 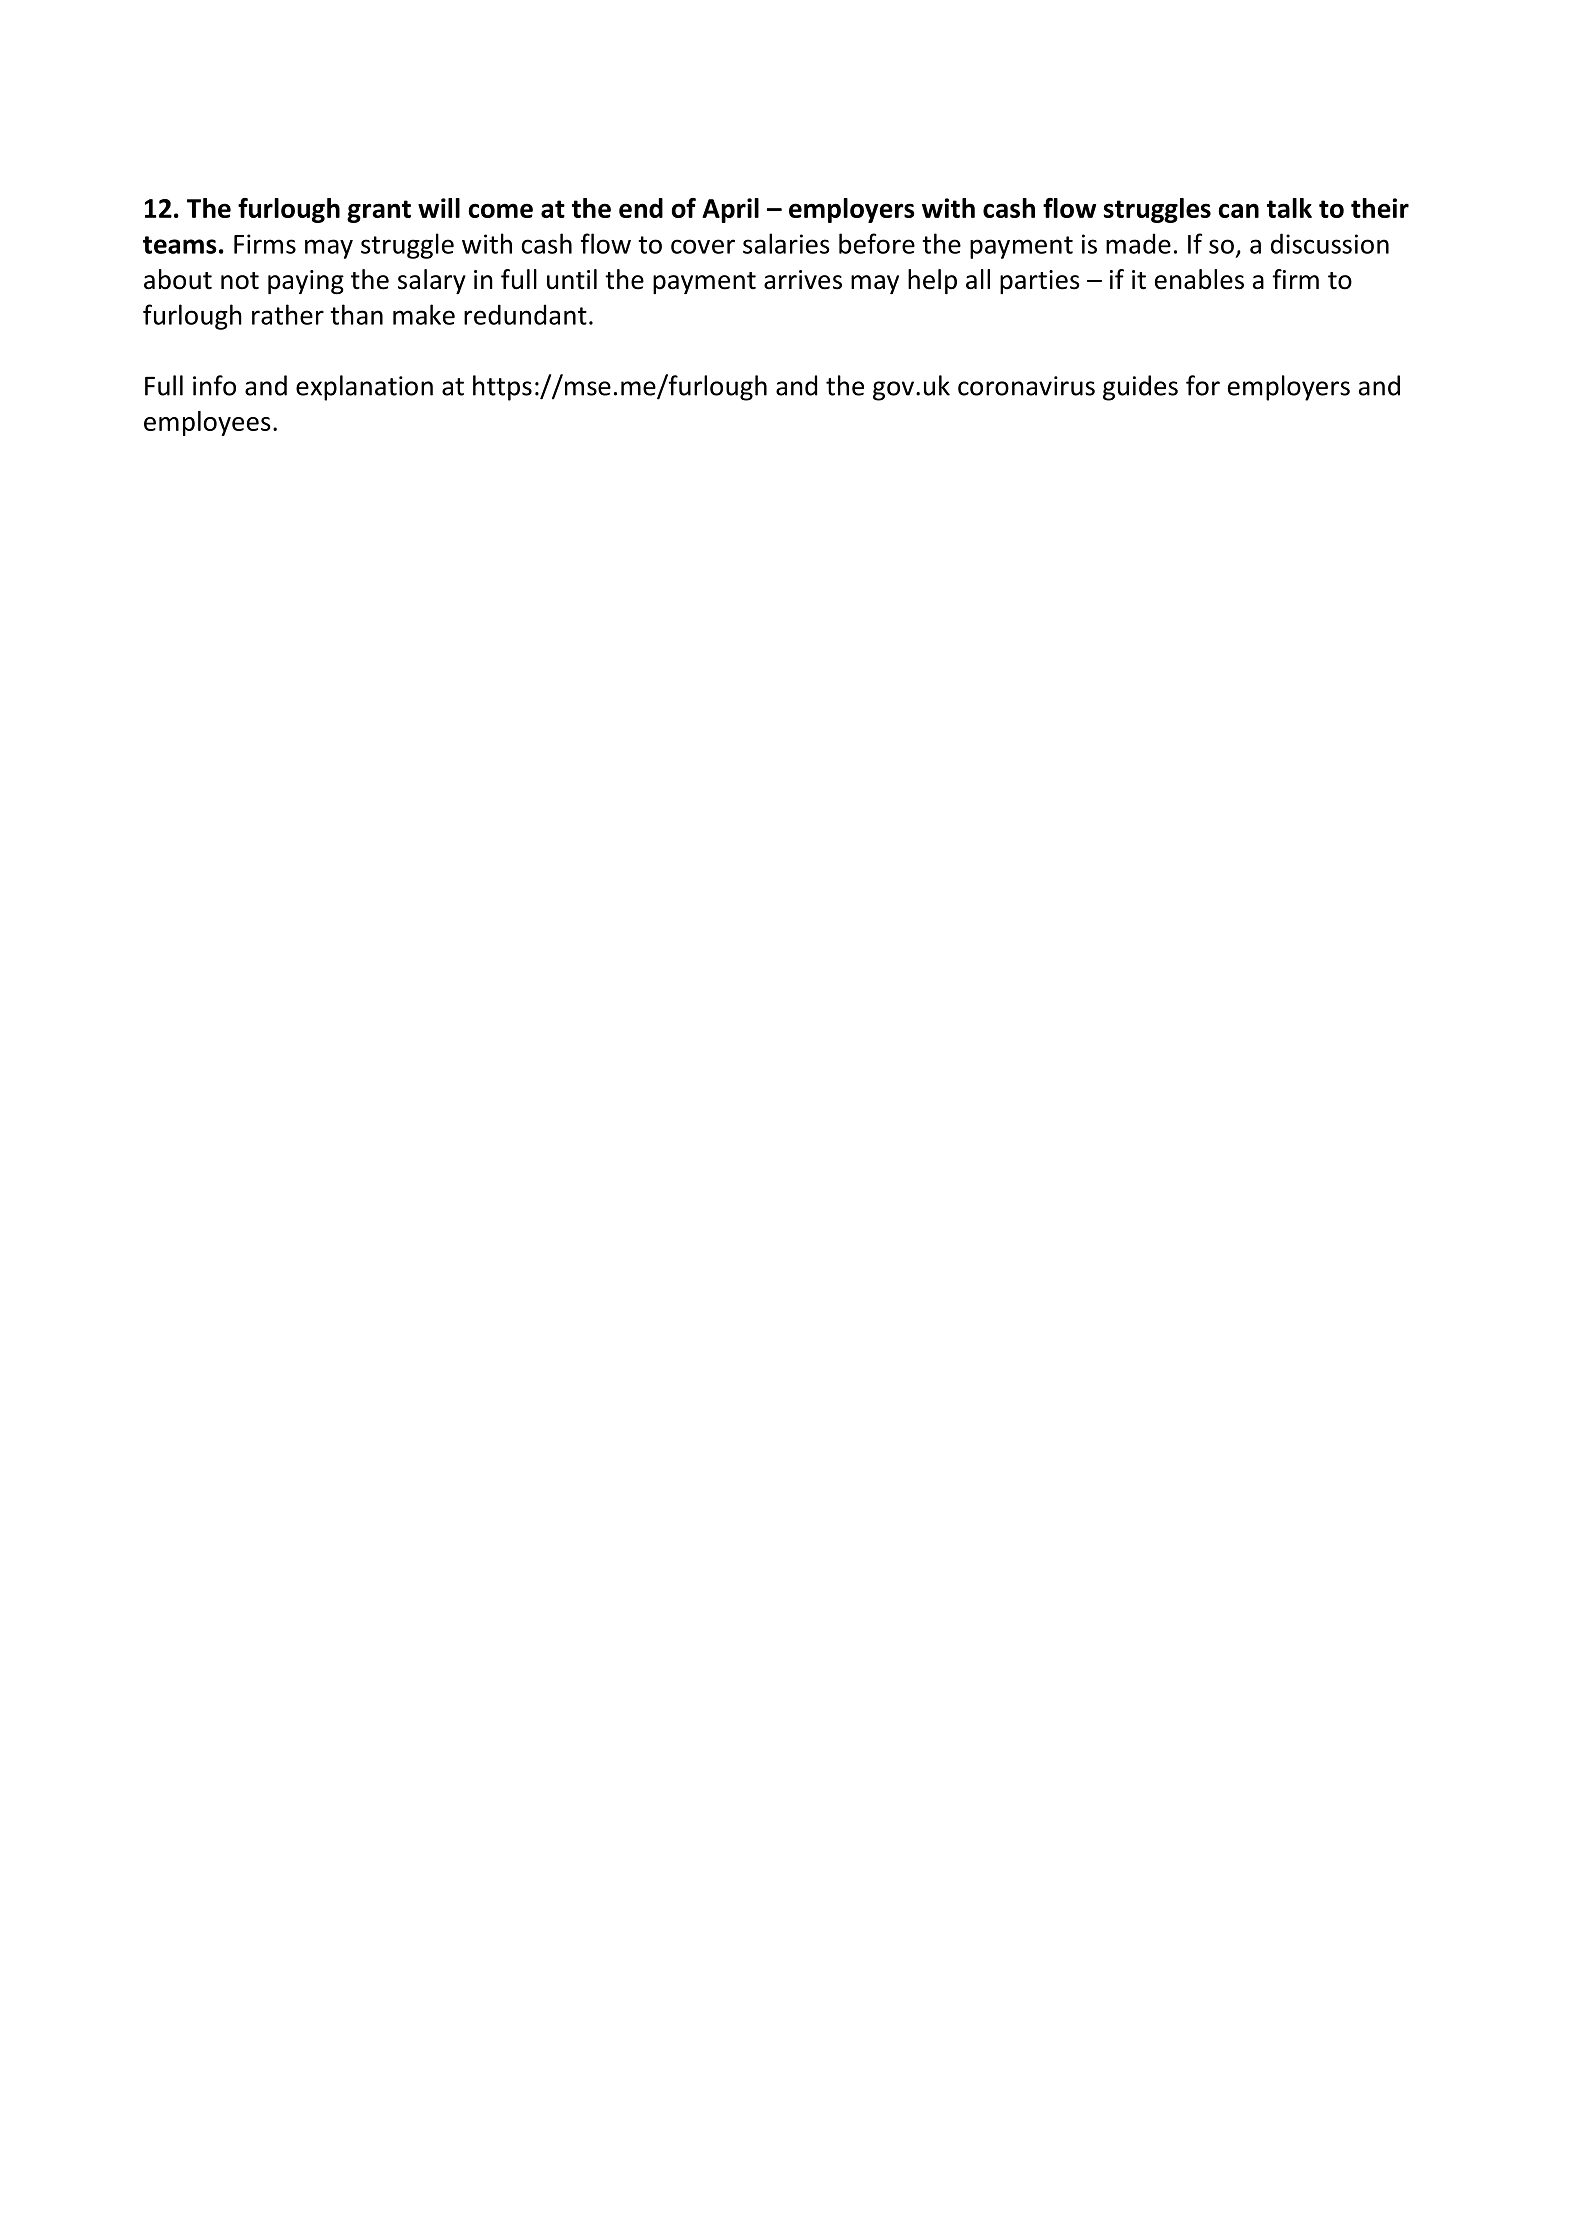 I want to click on arrives, so click(x=803, y=280).
